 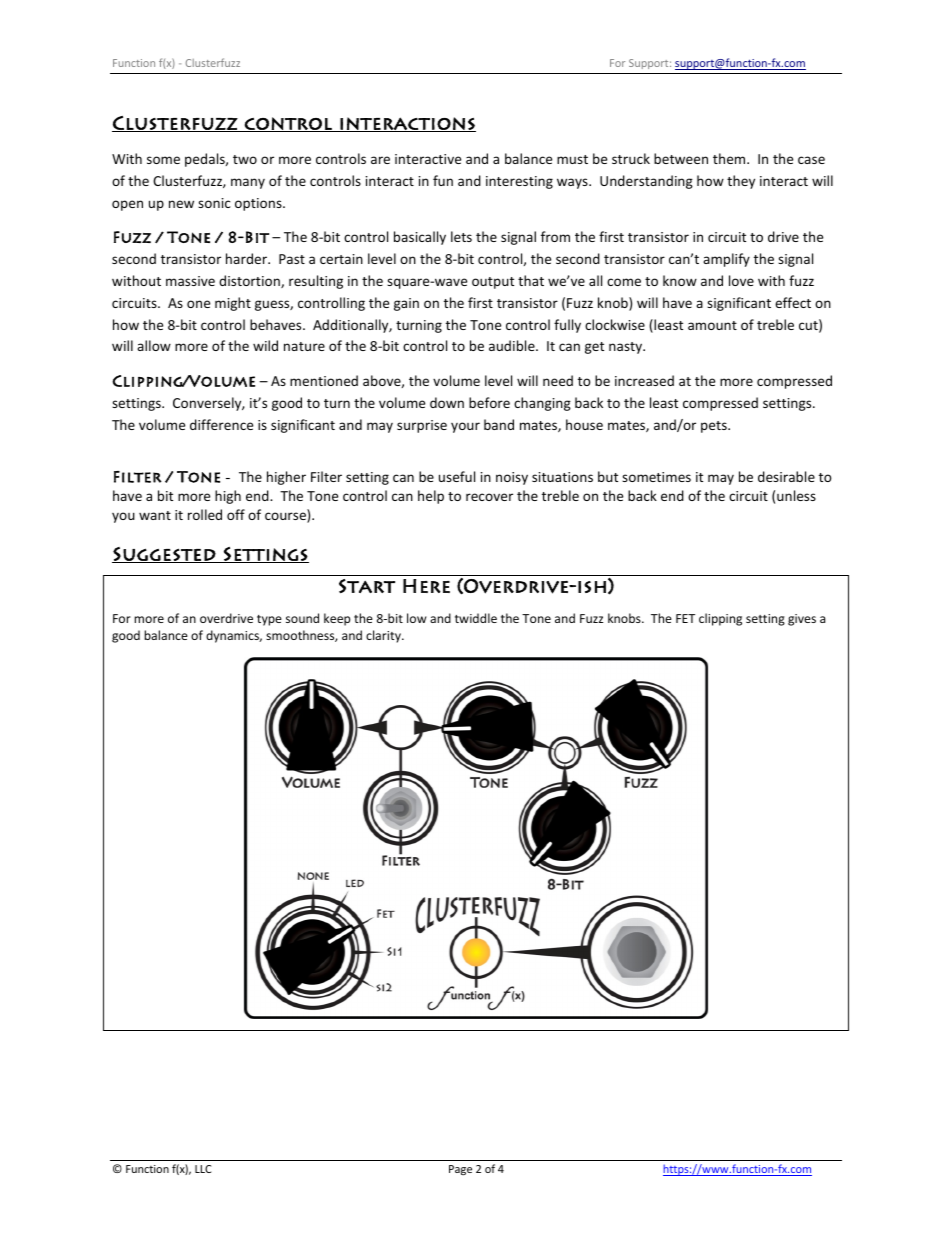 I want to click on pets, so click(x=715, y=427).
